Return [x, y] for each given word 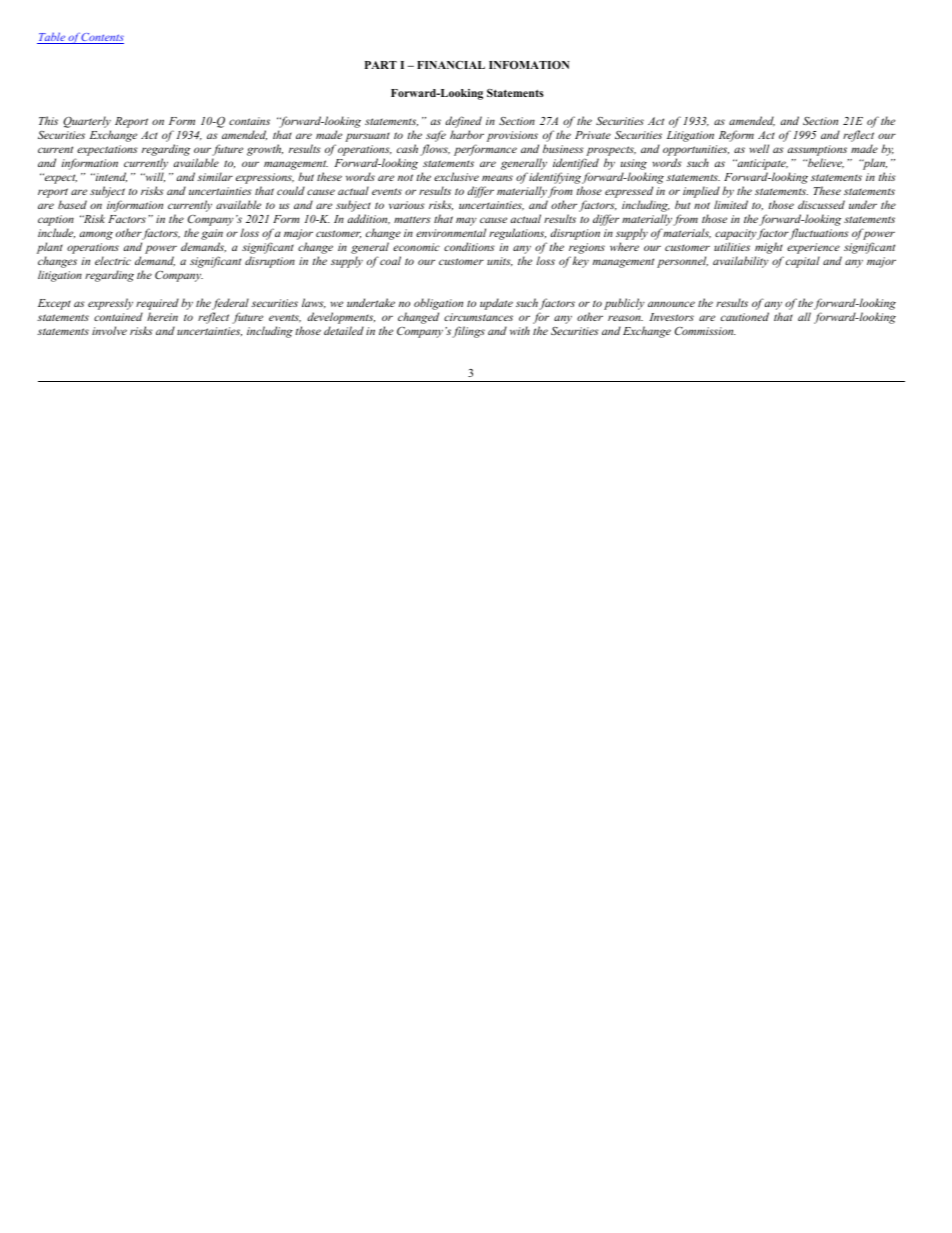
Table [52, 38]
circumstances [478, 317]
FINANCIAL [451, 65]
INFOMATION [529, 65]
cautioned [745, 316]
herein [162, 316]
